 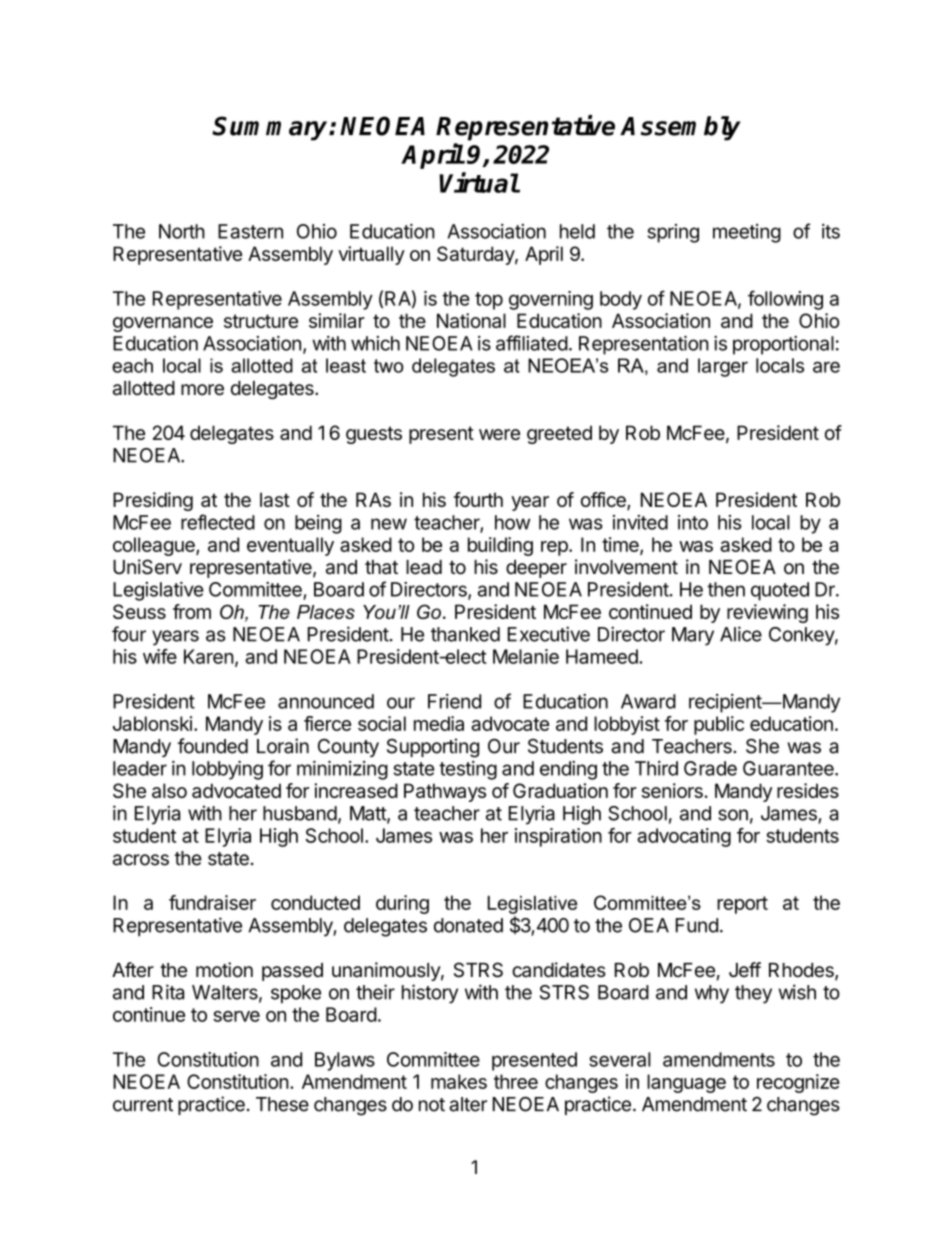 What do you see at coordinates (747, 233) in the image?
I see `meeting` at bounding box center [747, 233].
